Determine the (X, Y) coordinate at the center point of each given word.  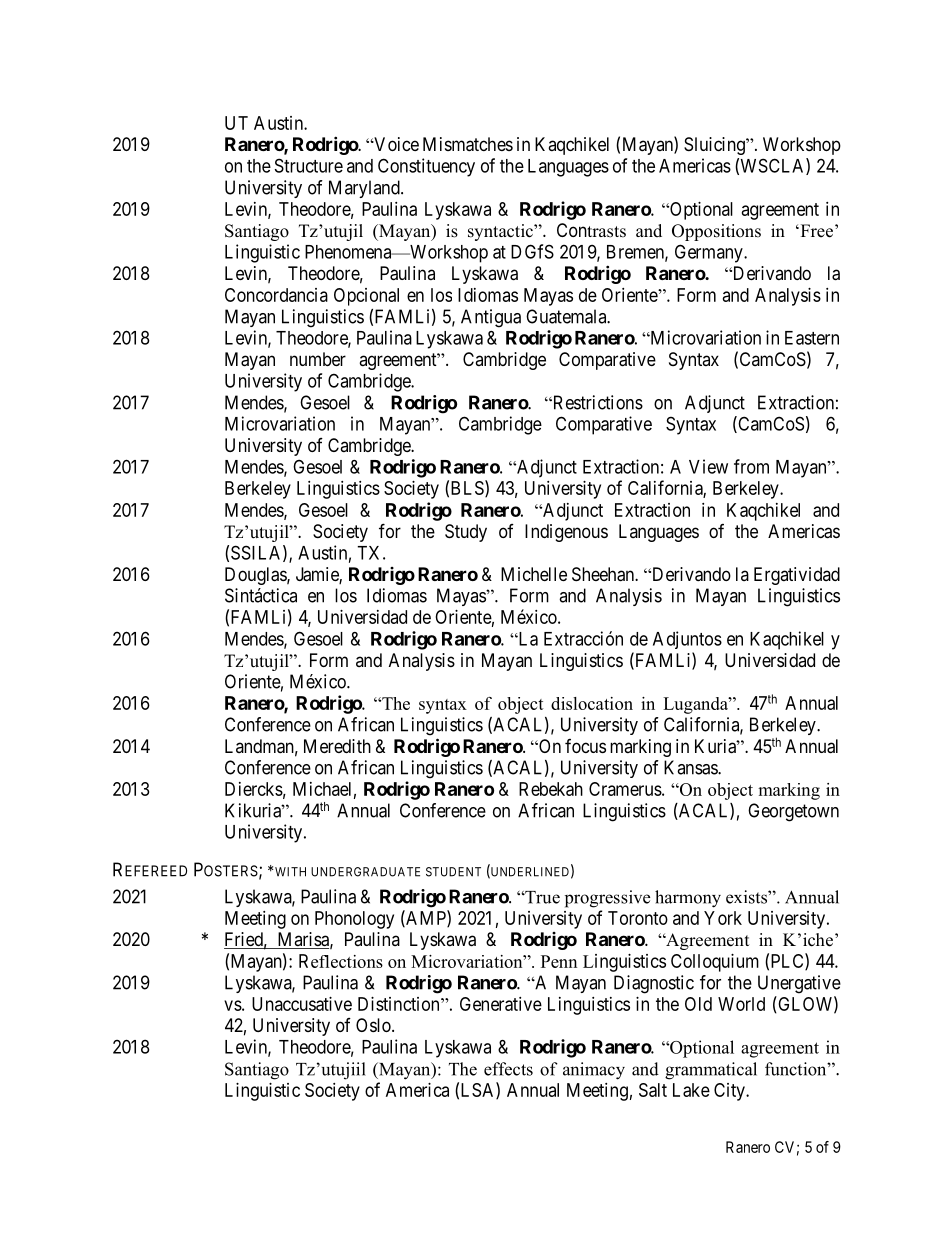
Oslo (374, 1025)
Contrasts (591, 230)
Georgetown (793, 812)
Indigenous (566, 533)
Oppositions (716, 232)
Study (466, 533)
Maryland (365, 189)
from (751, 466)
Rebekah (551, 789)
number (318, 359)
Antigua (491, 318)
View (708, 466)
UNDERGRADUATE (365, 872)
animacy (594, 1071)
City (730, 1092)
